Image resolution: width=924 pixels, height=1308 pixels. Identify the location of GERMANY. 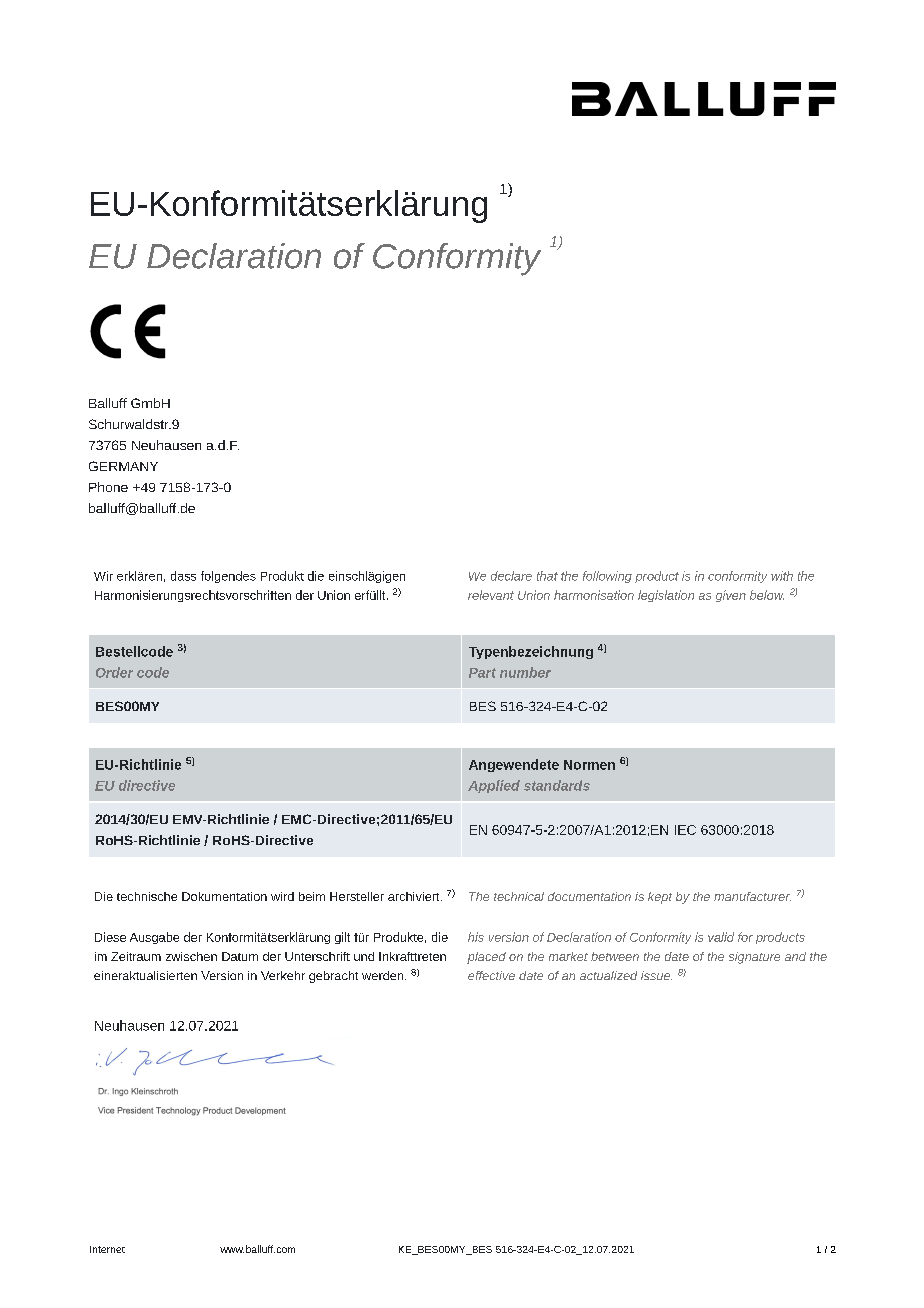
(123, 466).
